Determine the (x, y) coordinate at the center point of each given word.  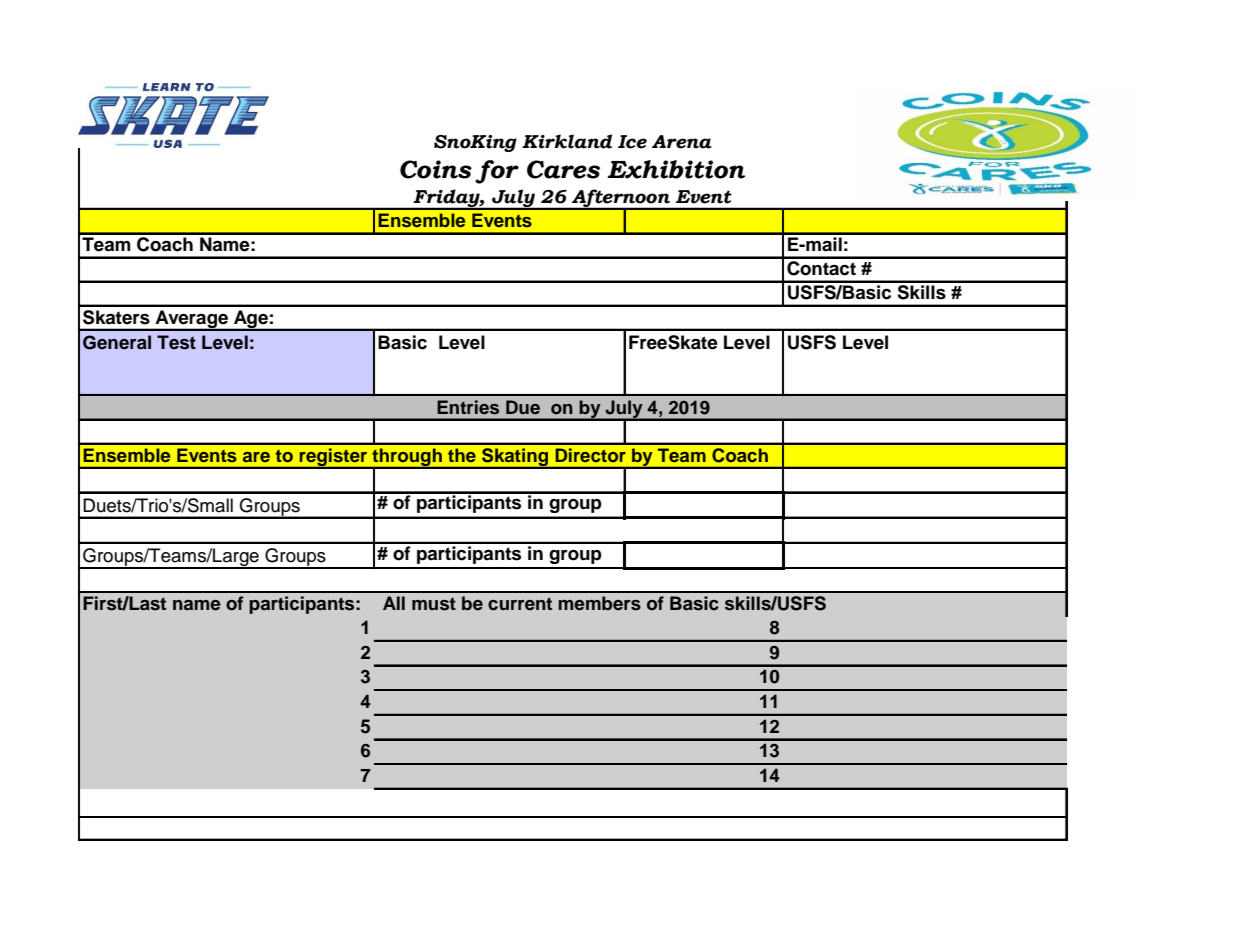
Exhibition (676, 169)
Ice (632, 142)
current (520, 604)
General (117, 342)
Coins (436, 169)
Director (590, 455)
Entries (468, 407)
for (497, 172)
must (434, 604)
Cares (563, 169)
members (599, 603)
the (462, 455)
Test (176, 342)
